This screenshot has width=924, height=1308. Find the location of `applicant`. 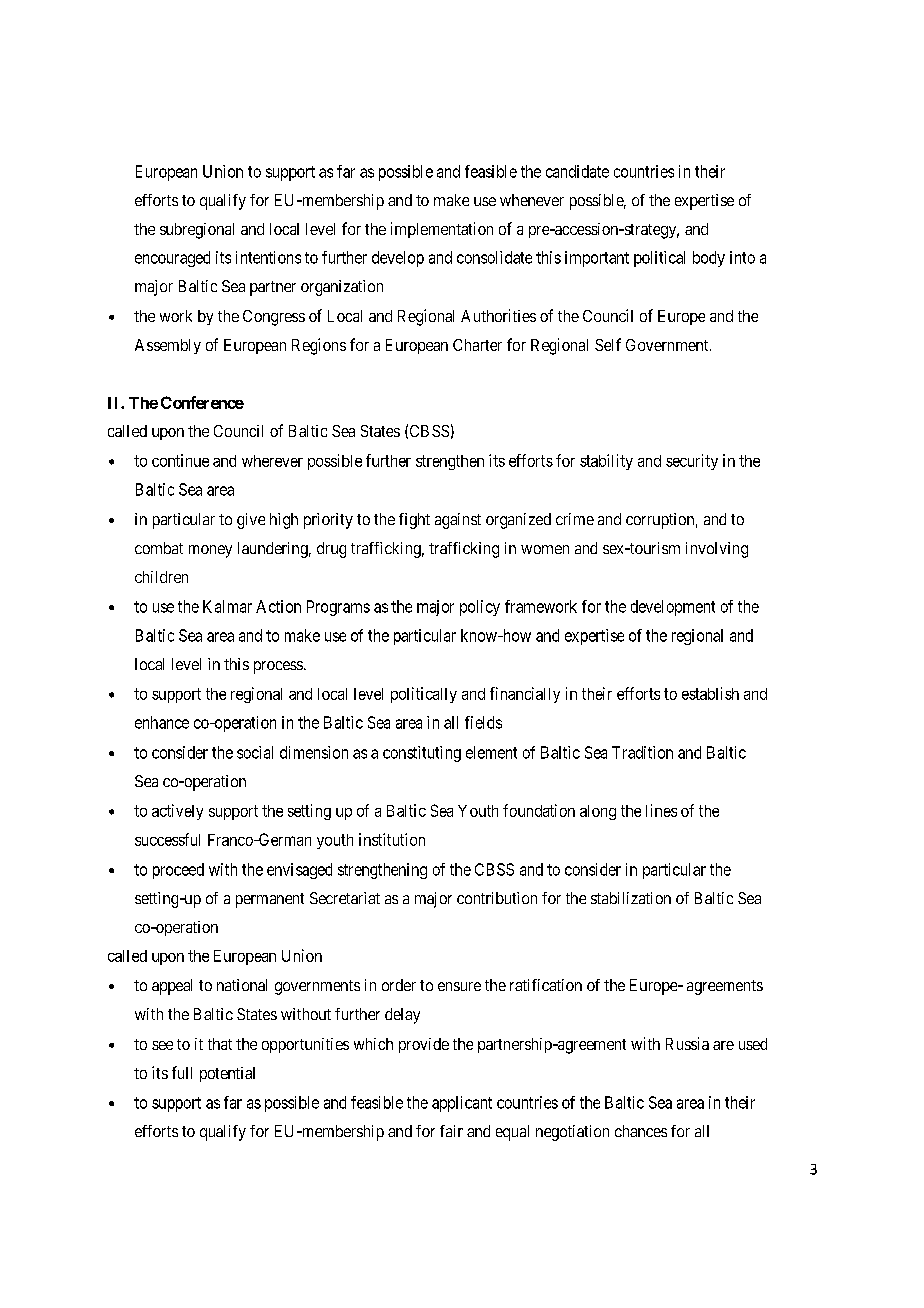

applicant is located at coordinates (462, 1104).
